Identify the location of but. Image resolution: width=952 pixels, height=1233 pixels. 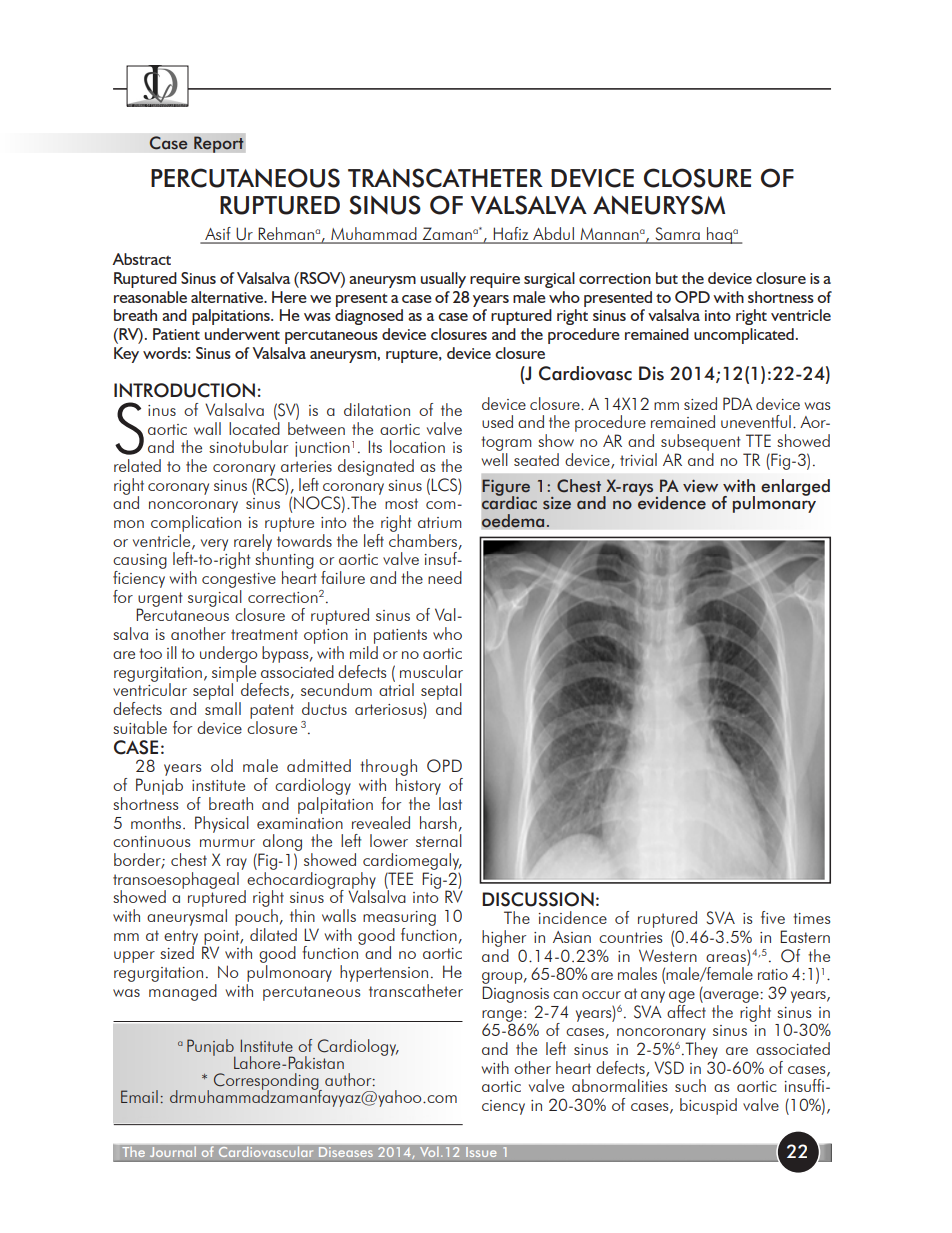
(667, 278).
